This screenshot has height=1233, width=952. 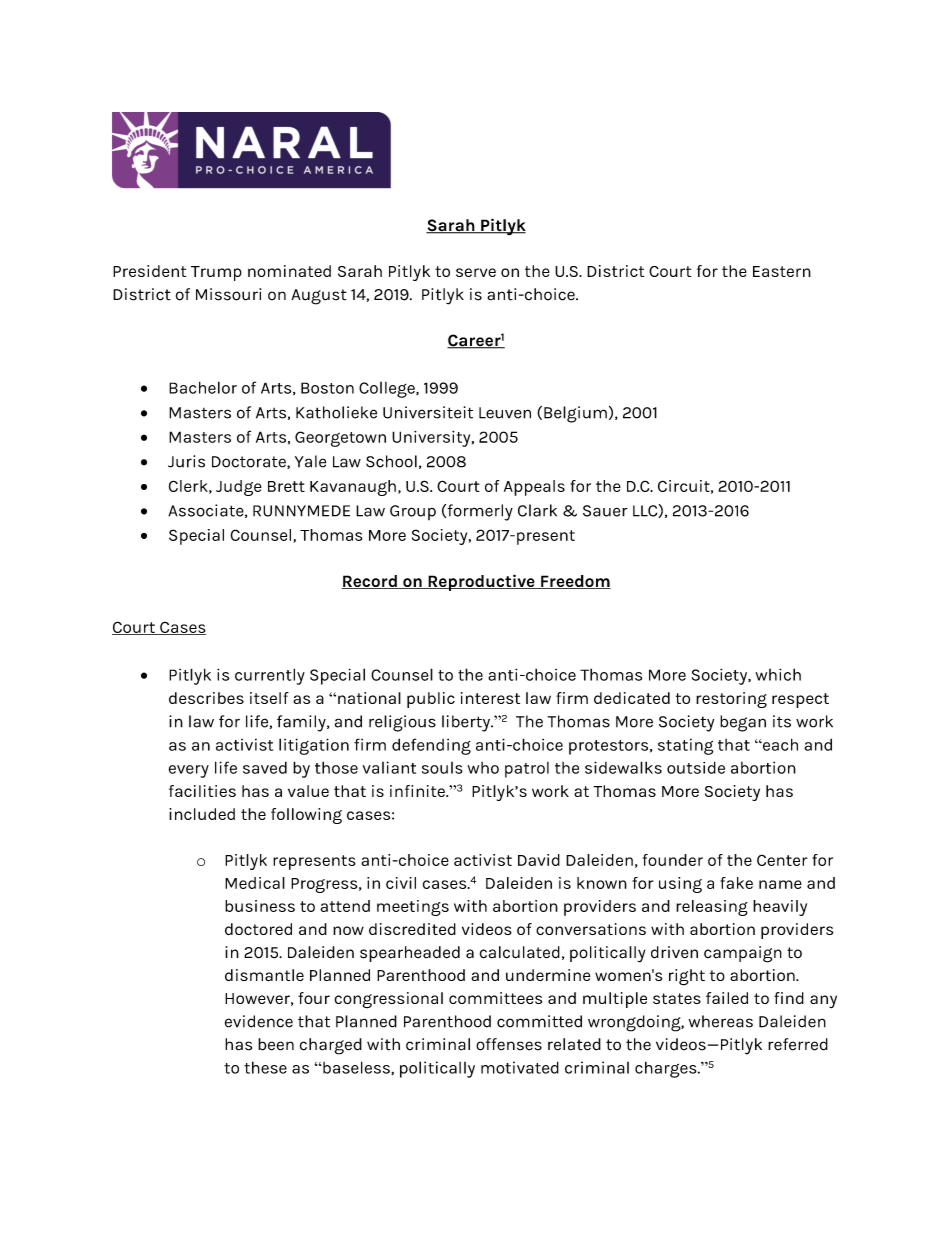 I want to click on serve, so click(x=476, y=272).
